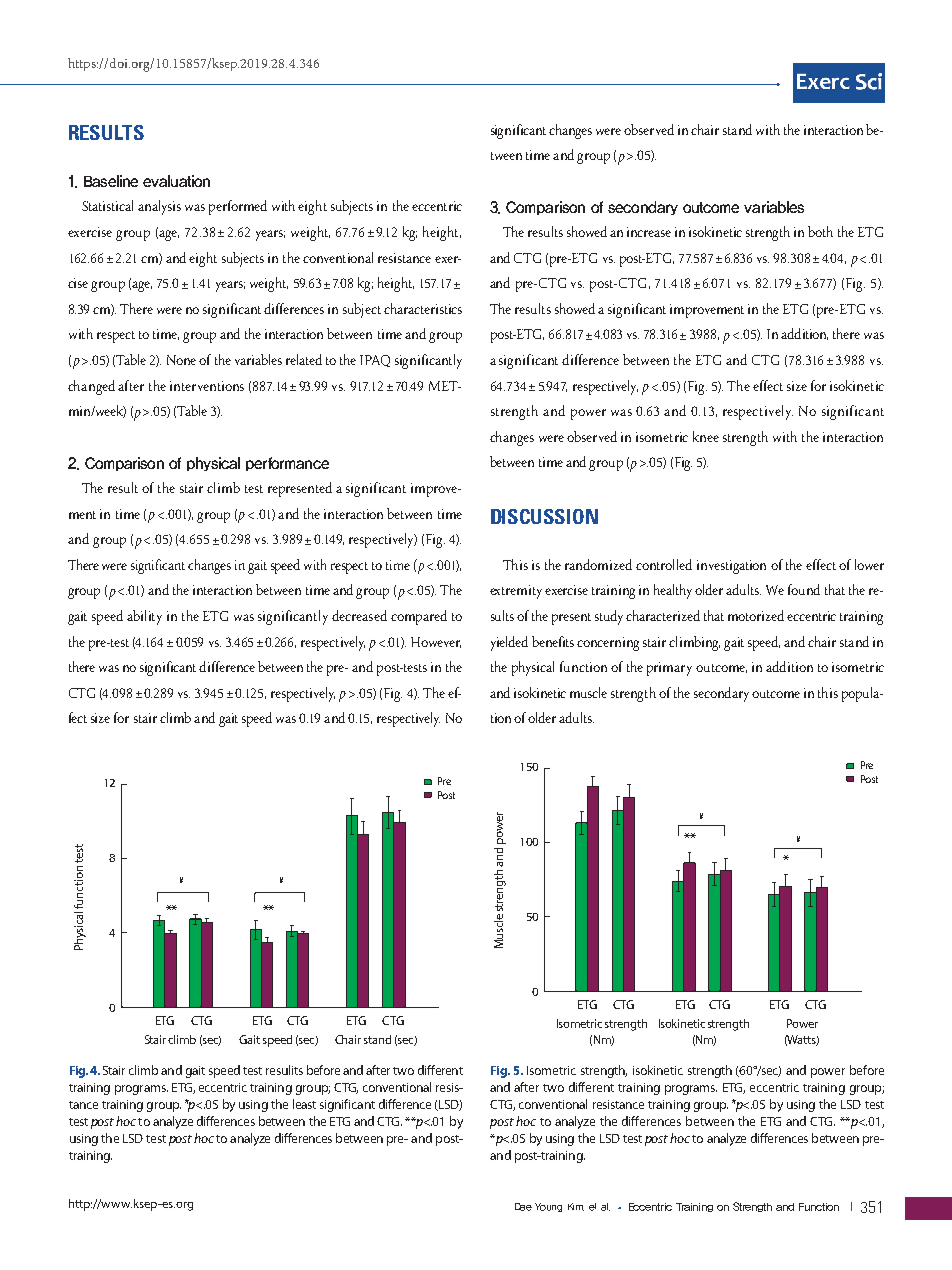  What do you see at coordinates (159, 207) in the screenshot?
I see `analysis` at bounding box center [159, 207].
